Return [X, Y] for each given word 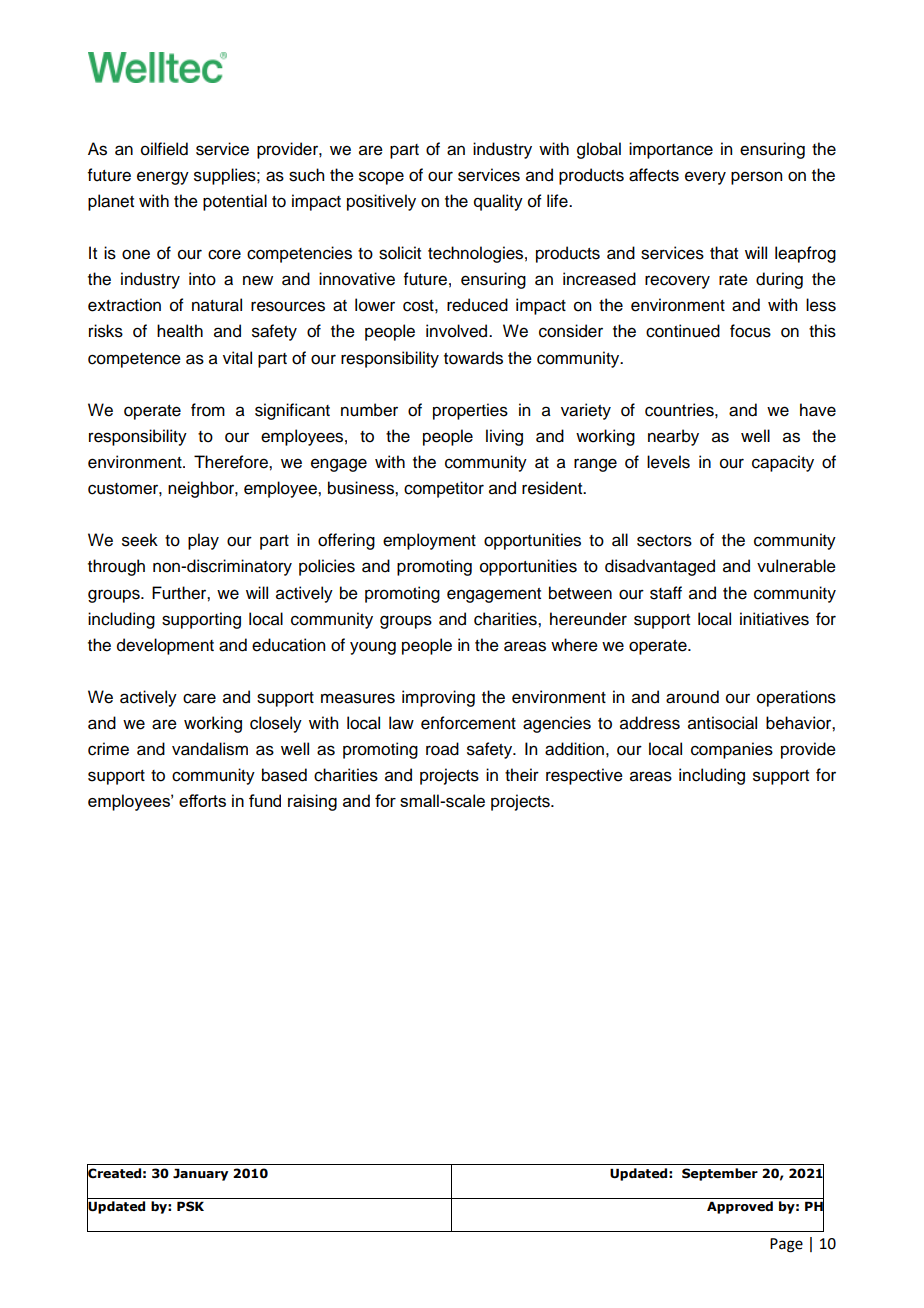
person [756, 178]
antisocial [722, 723]
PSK [190, 1206]
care [199, 698]
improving [438, 698]
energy [163, 178]
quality [498, 202]
